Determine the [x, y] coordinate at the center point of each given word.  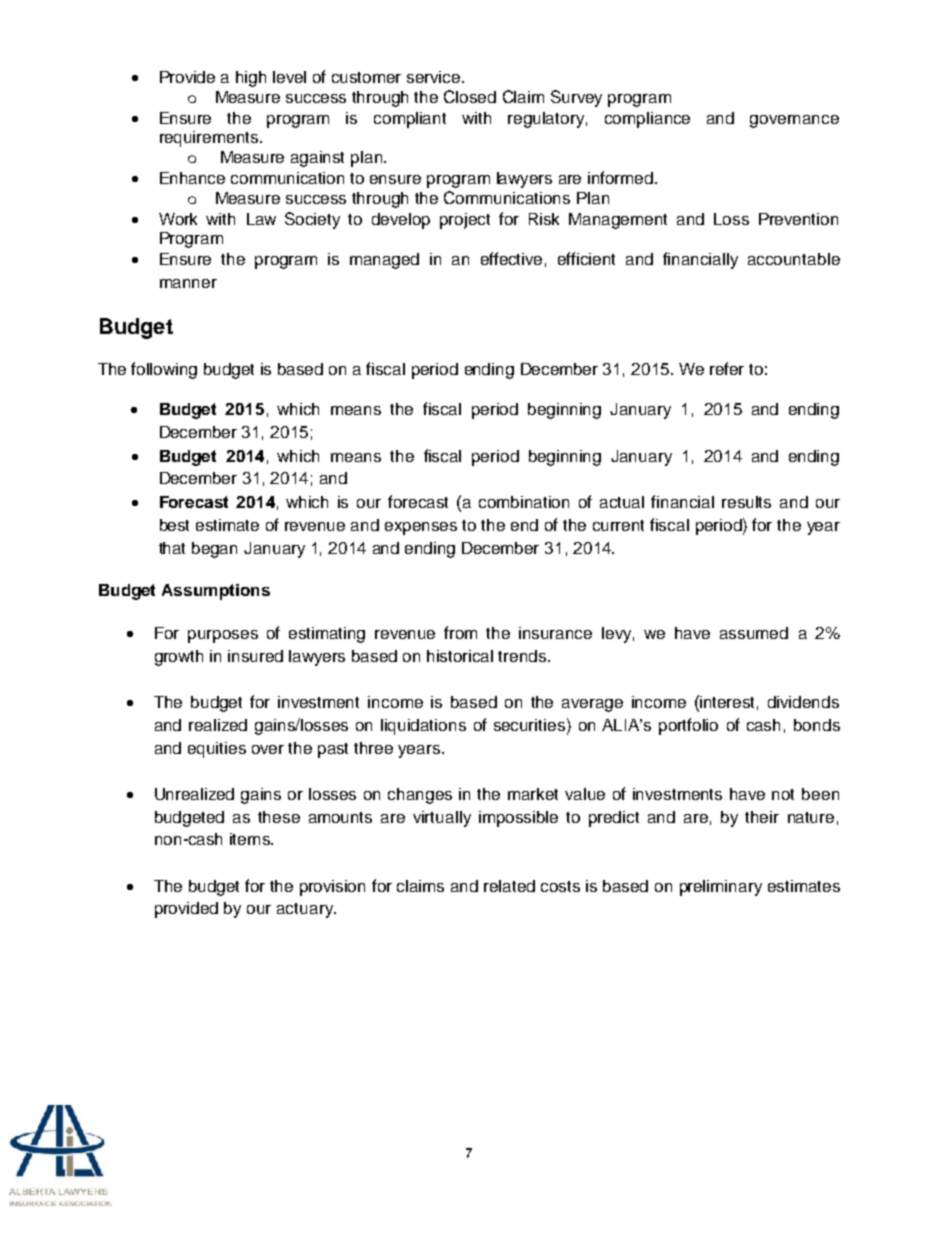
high [251, 79]
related [509, 886]
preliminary [721, 888]
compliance [647, 120]
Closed [470, 96]
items [251, 839]
